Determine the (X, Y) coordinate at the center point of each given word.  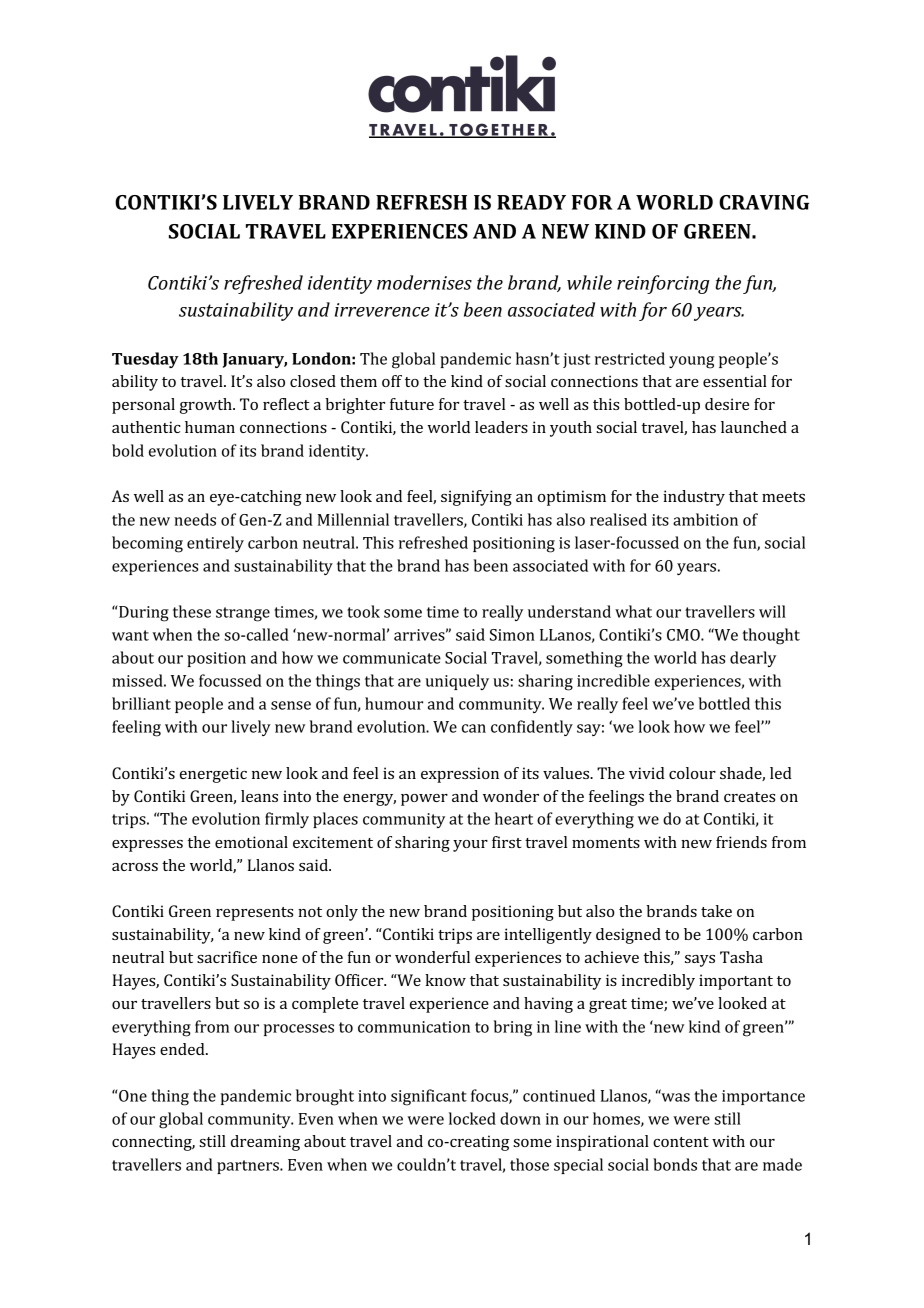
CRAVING (764, 202)
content (681, 1142)
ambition (705, 519)
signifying (476, 498)
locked (472, 1118)
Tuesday (145, 360)
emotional (251, 842)
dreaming (265, 1143)
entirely (215, 544)
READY (531, 202)
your (470, 846)
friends (741, 842)
